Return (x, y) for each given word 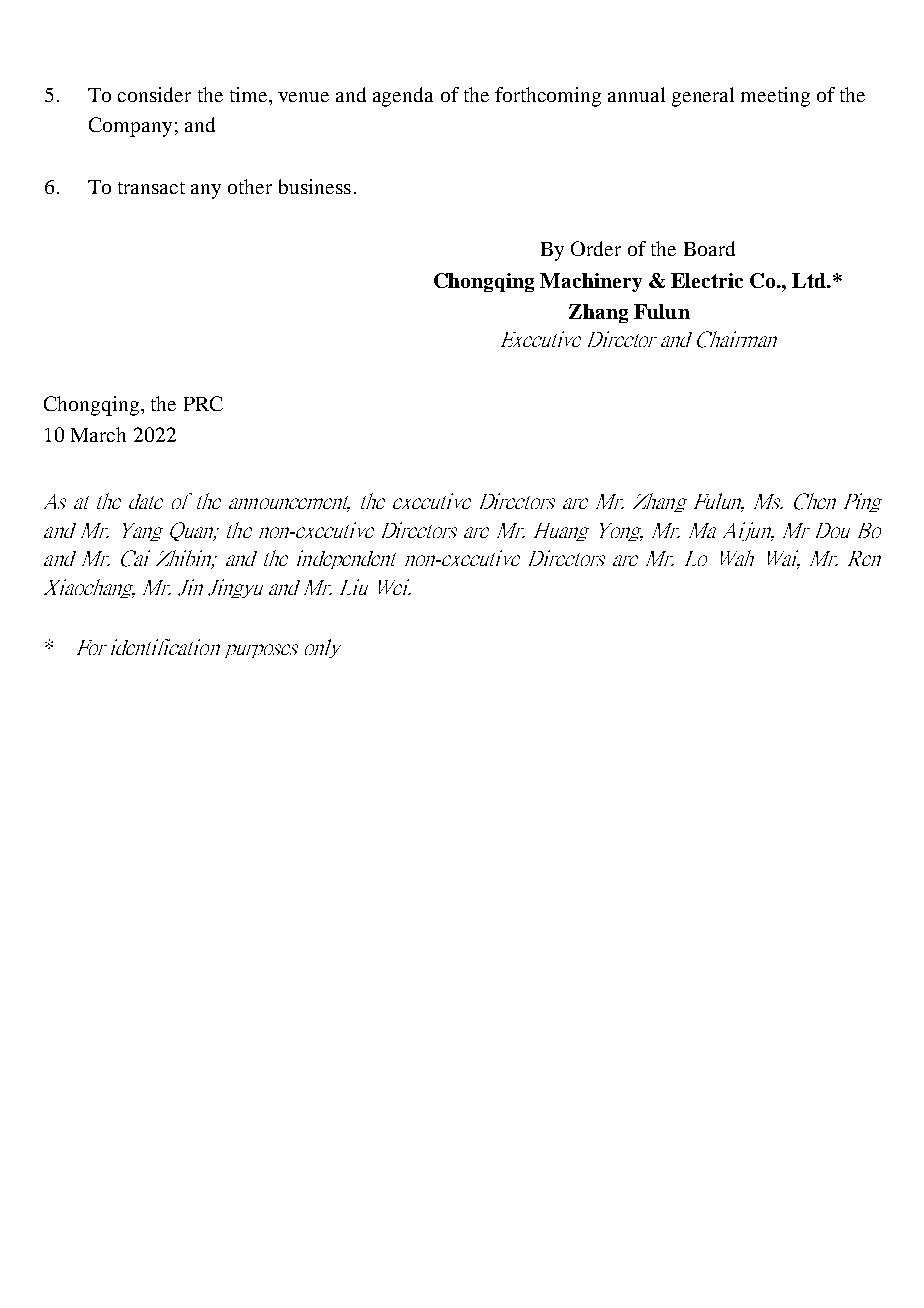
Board (709, 248)
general (703, 97)
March (98, 434)
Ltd (810, 280)
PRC (203, 403)
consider (154, 94)
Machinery (591, 282)
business (315, 186)
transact (151, 188)
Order (596, 248)
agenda (403, 97)
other (250, 186)
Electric (707, 280)
